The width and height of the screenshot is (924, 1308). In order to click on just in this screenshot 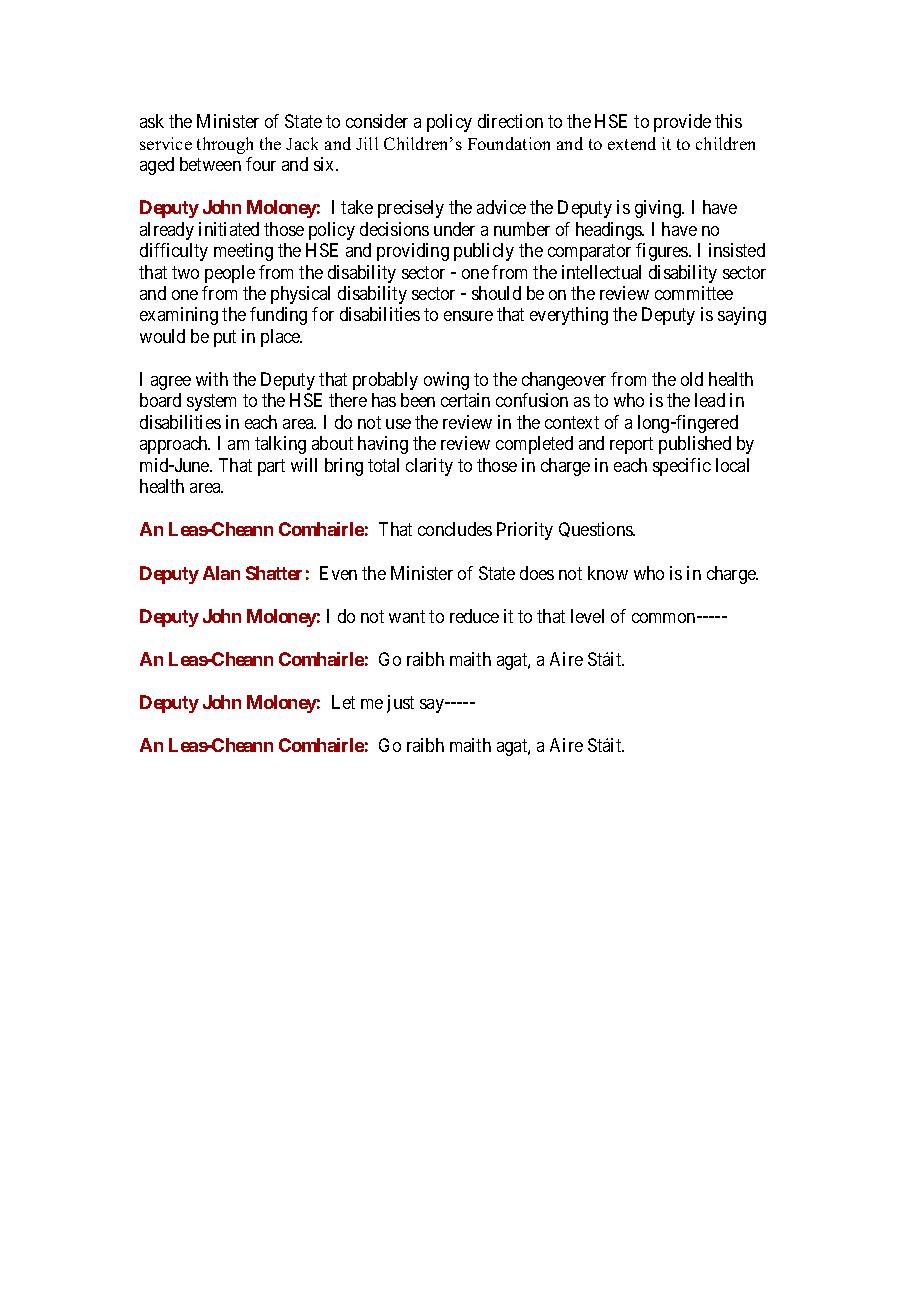, I will do `click(400, 704)`.
